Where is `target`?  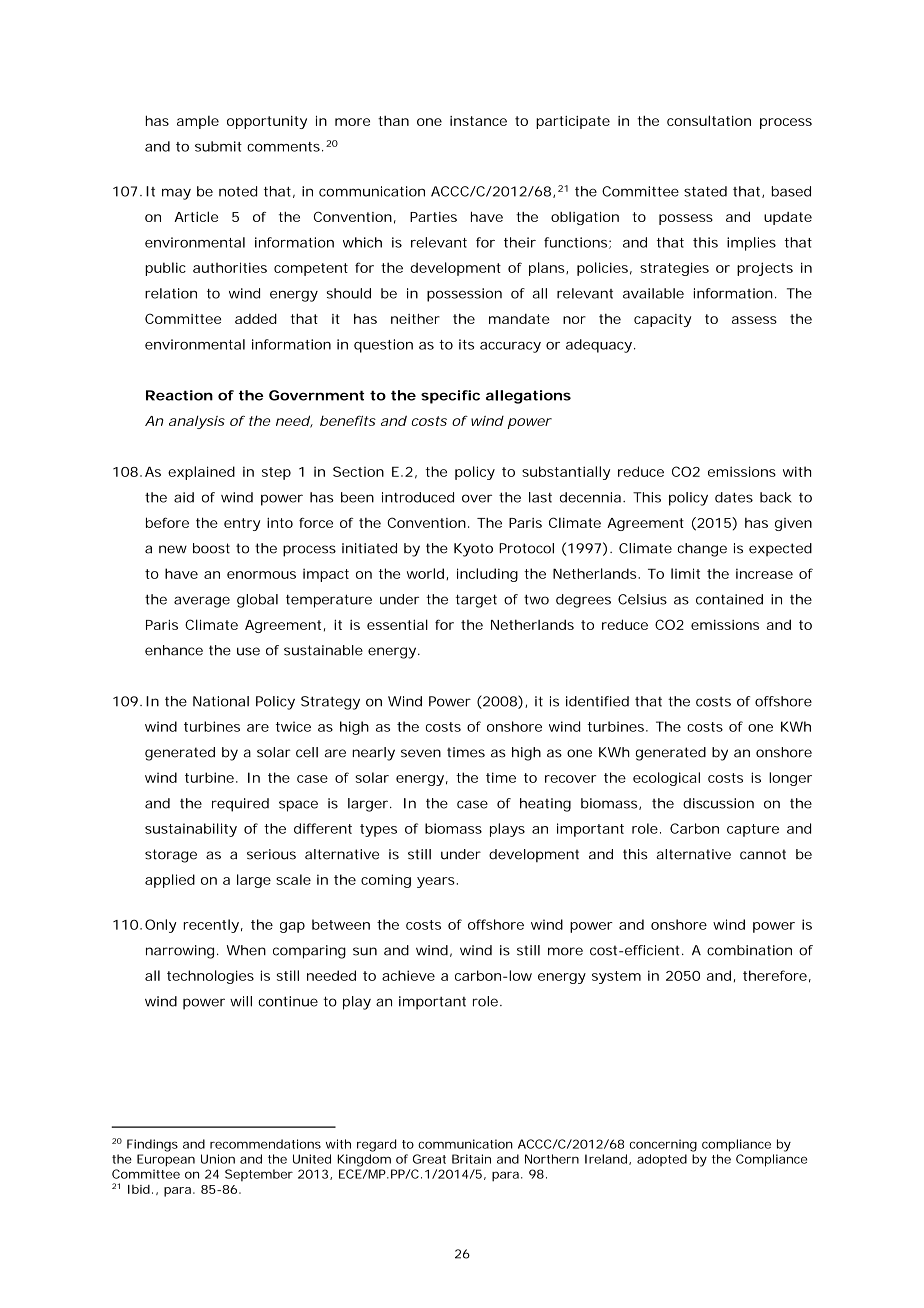
target is located at coordinates (476, 601).
